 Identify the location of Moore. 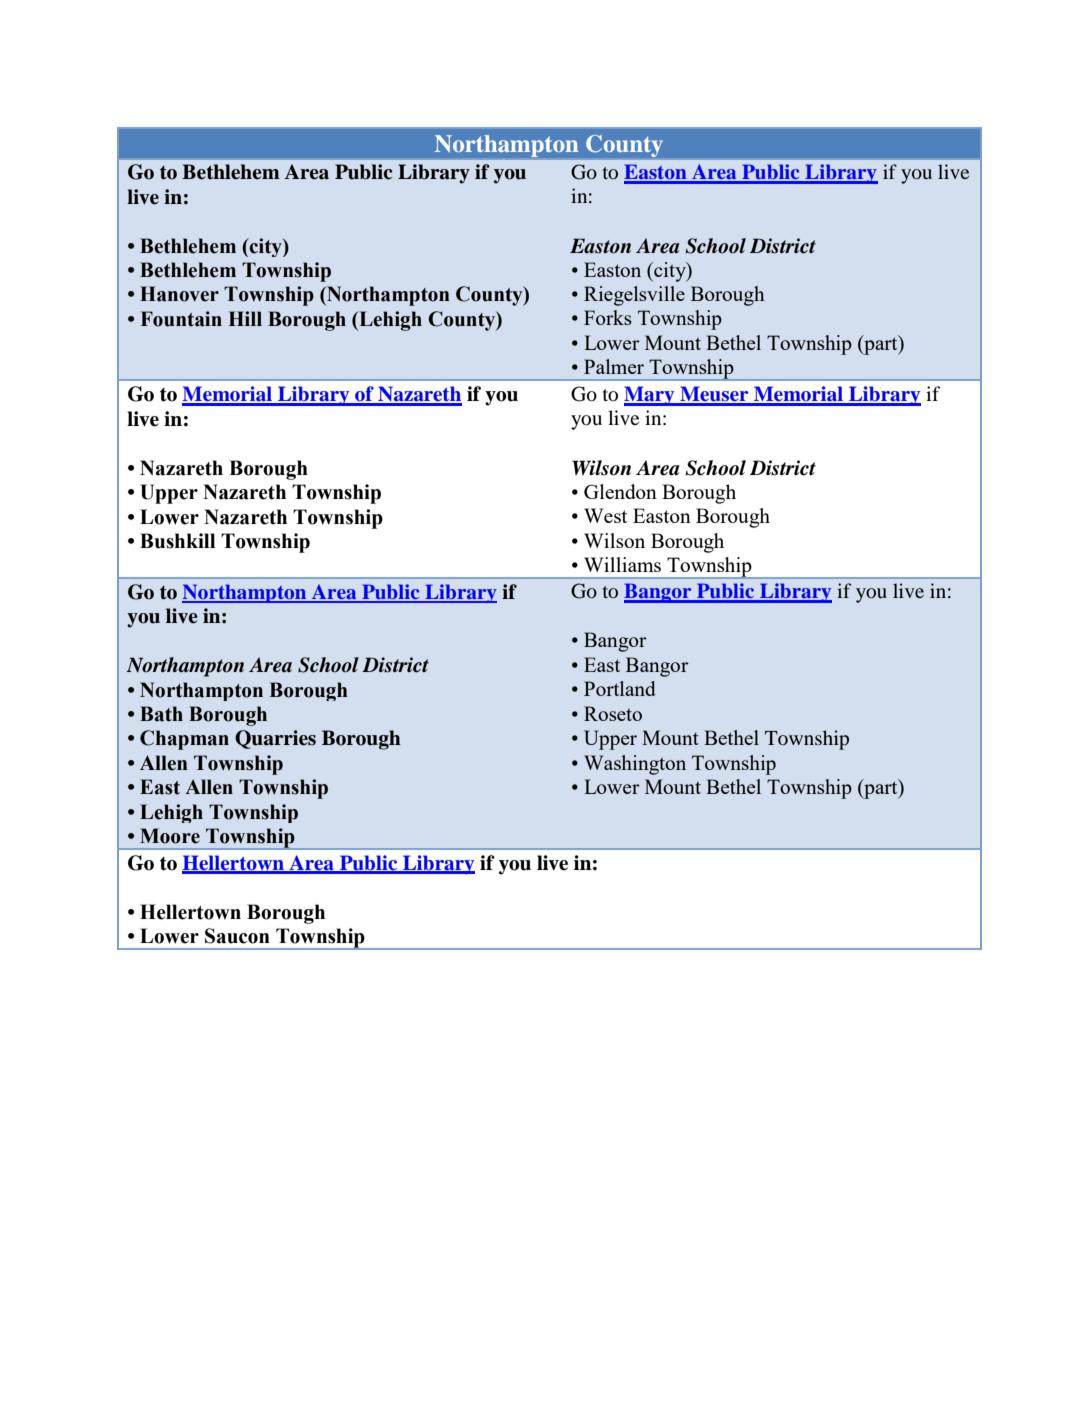
(170, 836).
